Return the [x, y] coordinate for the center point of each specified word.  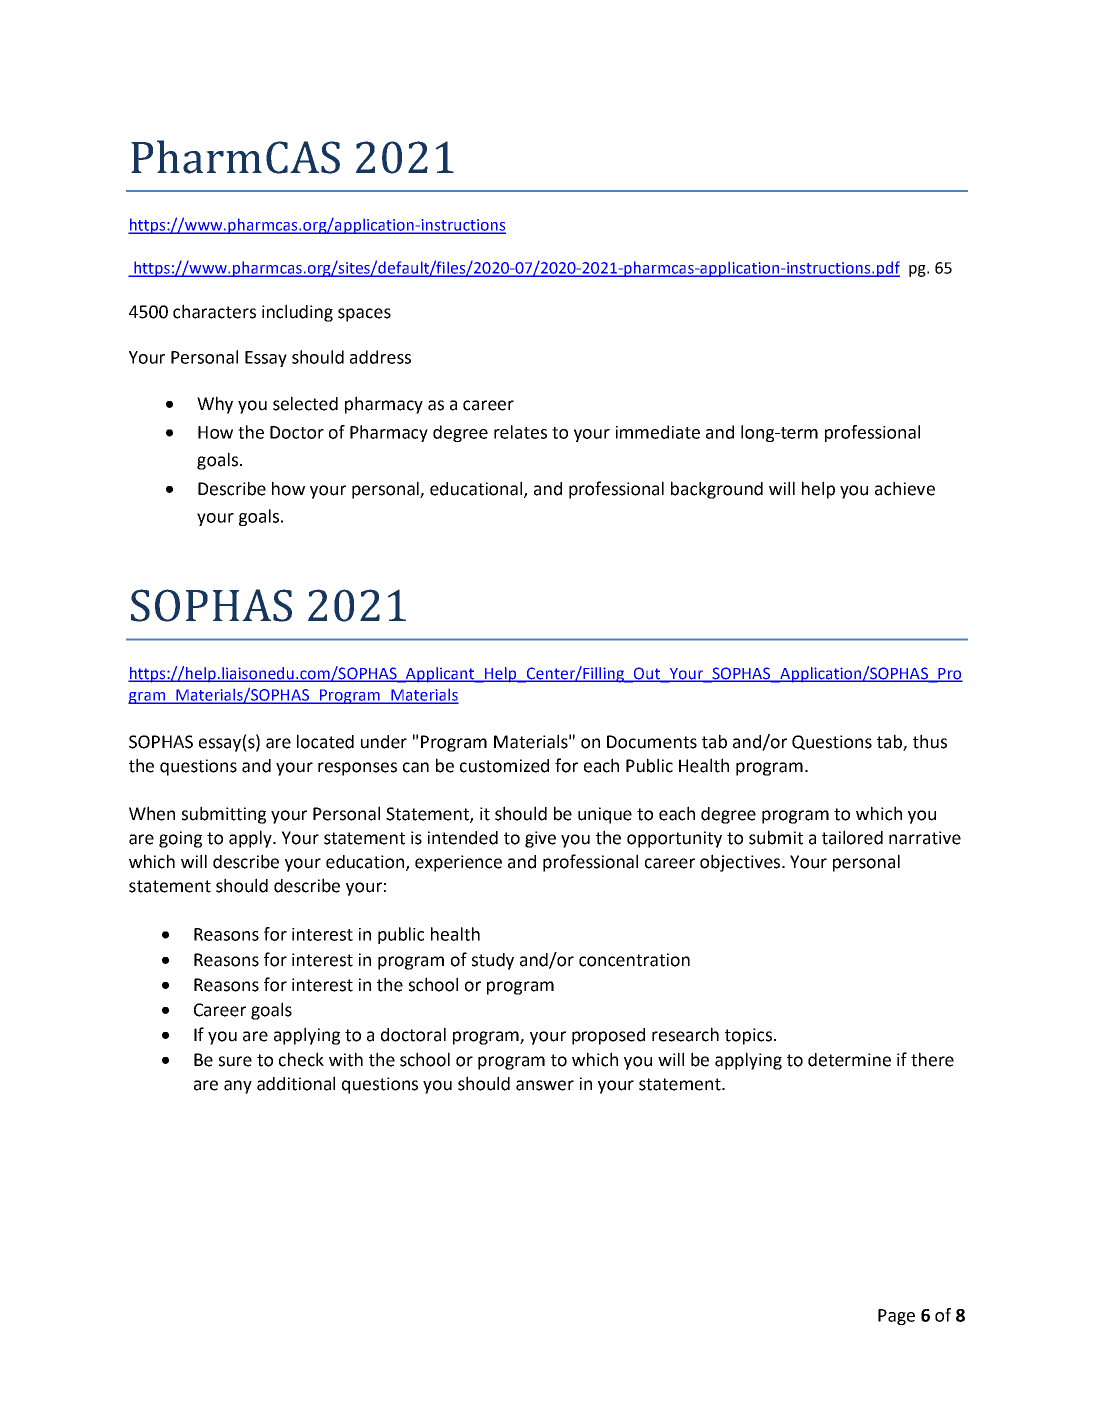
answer [545, 1085]
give [540, 839]
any [238, 1087]
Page [896, 1317]
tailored [852, 837]
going [180, 839]
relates [520, 432]
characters [214, 311]
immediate [658, 432]
